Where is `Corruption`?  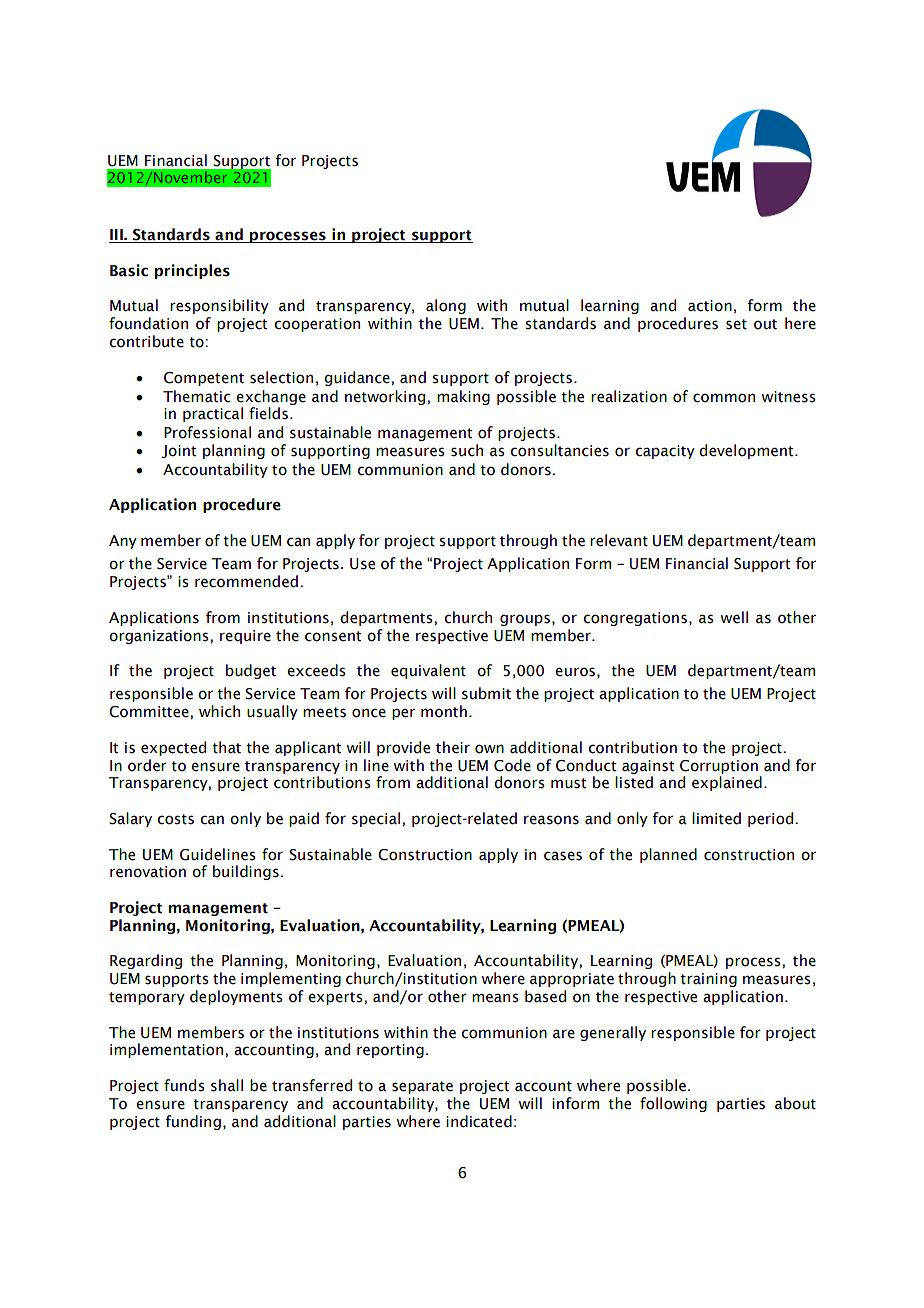
Corruption is located at coordinates (719, 767).
